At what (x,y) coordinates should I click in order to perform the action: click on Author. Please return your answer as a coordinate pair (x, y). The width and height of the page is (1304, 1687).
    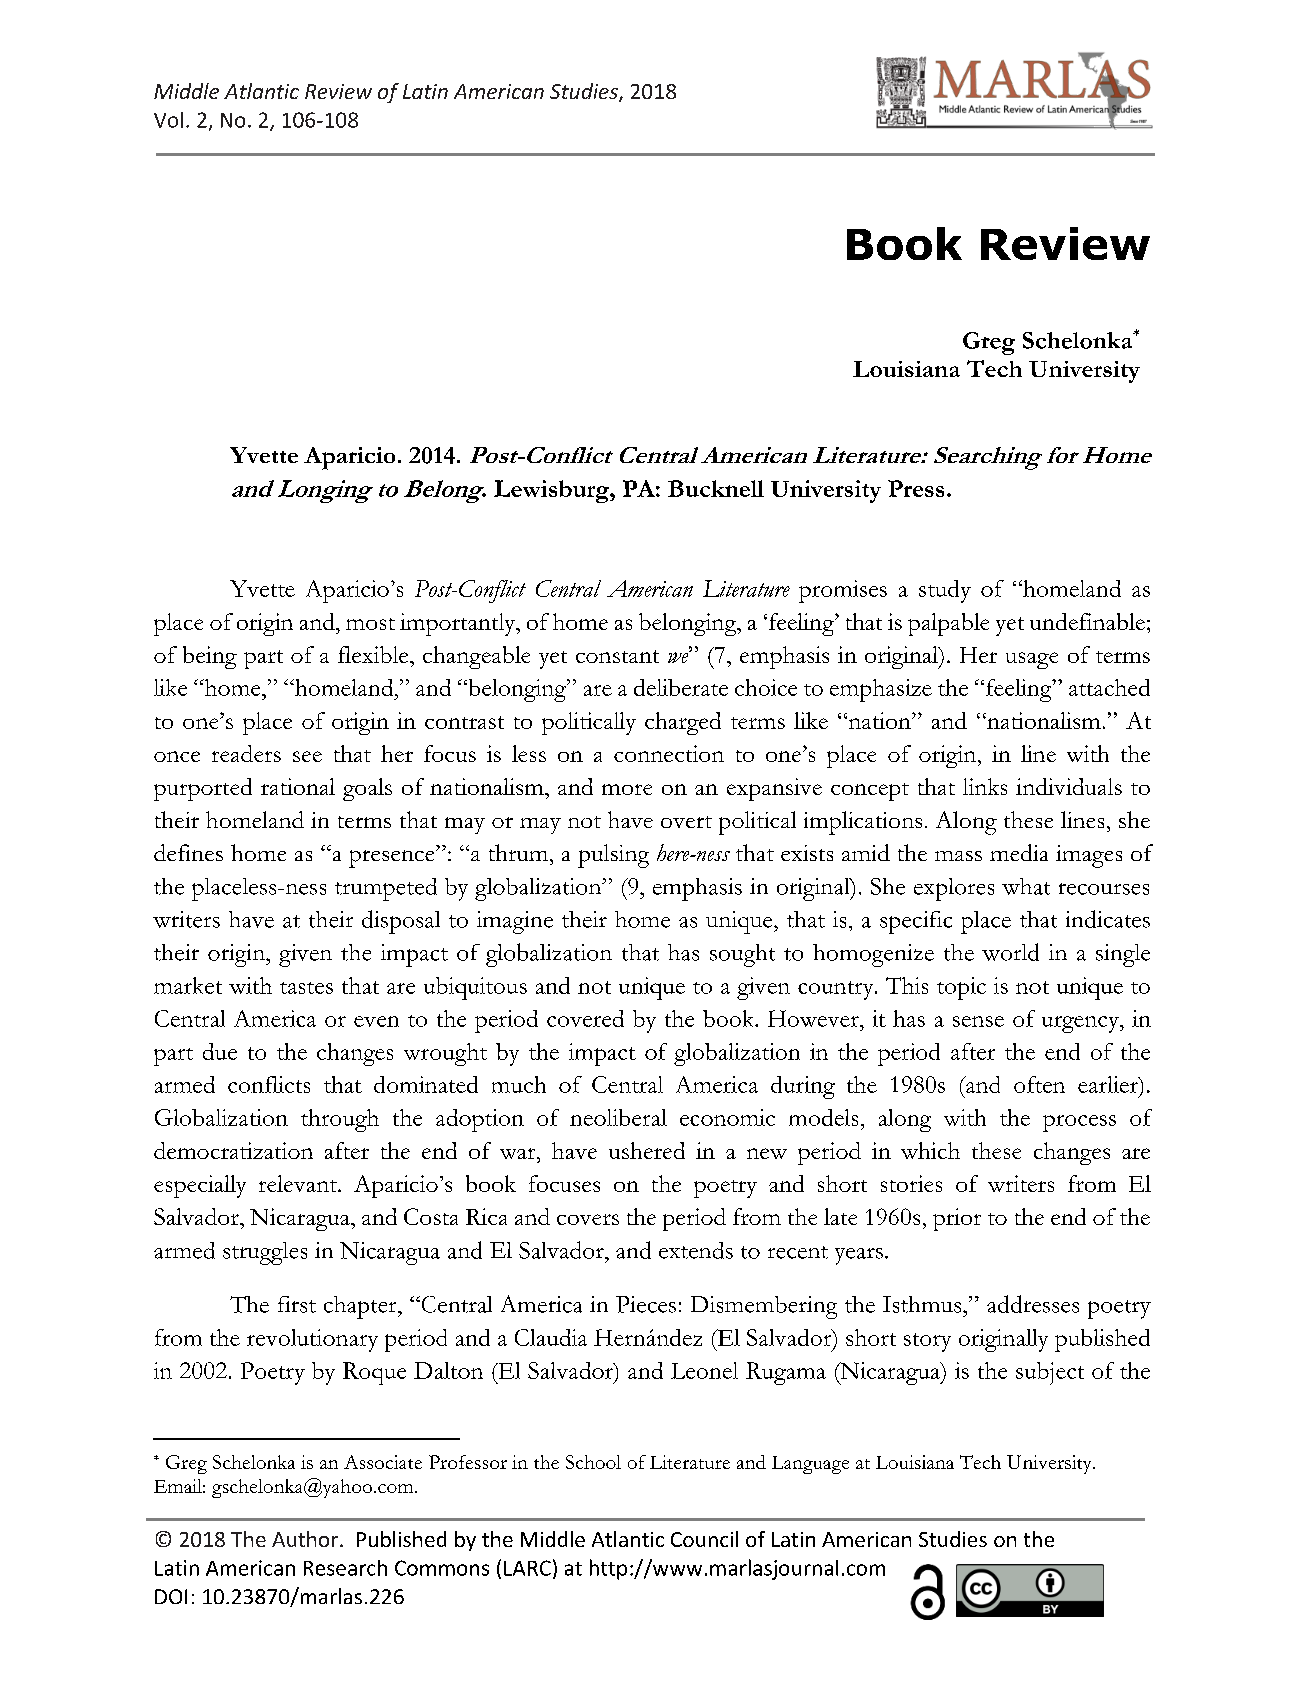
    Looking at the image, I should click on (306, 1539).
